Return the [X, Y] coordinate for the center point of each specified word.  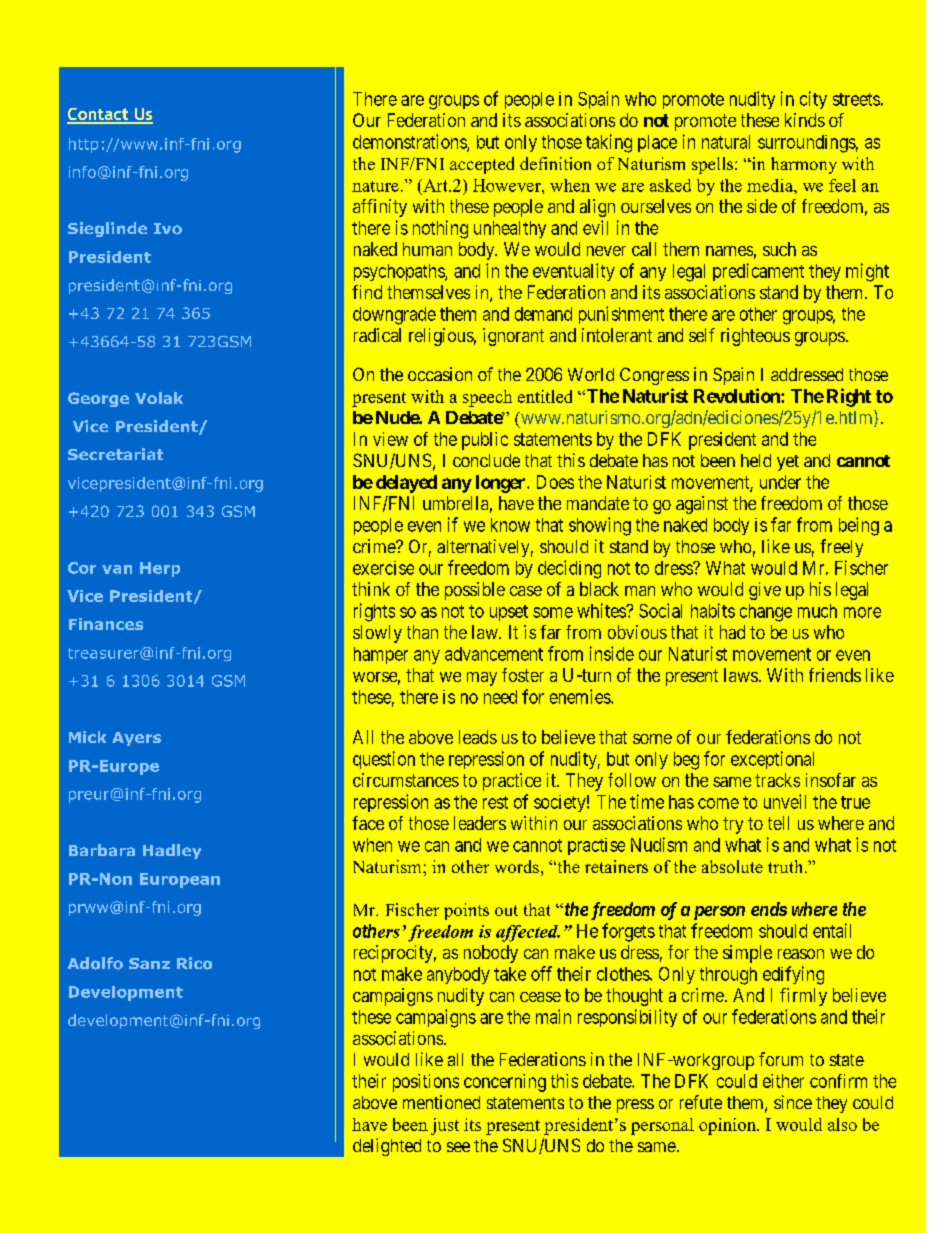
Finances [106, 624]
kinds [805, 120]
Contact [99, 115]
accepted [482, 165]
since [793, 1102]
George [98, 399]
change [766, 613]
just [445, 1126]
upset [509, 613]
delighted [387, 1147]
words [517, 866]
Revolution [738, 395]
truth [787, 866]
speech [487, 398]
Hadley [172, 851]
